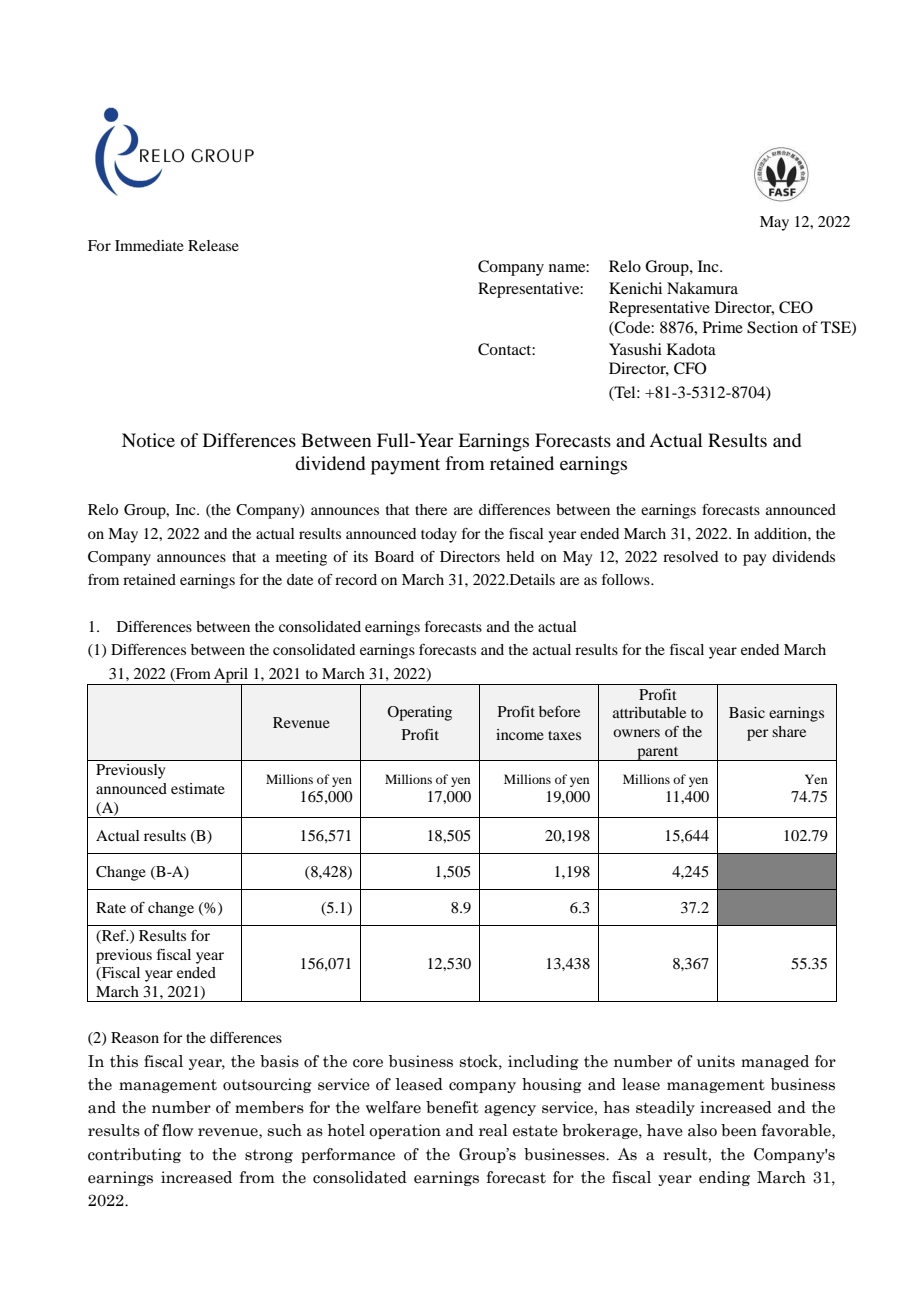 The width and height of the document is (924, 1308). I want to click on Operating, so click(419, 713).
